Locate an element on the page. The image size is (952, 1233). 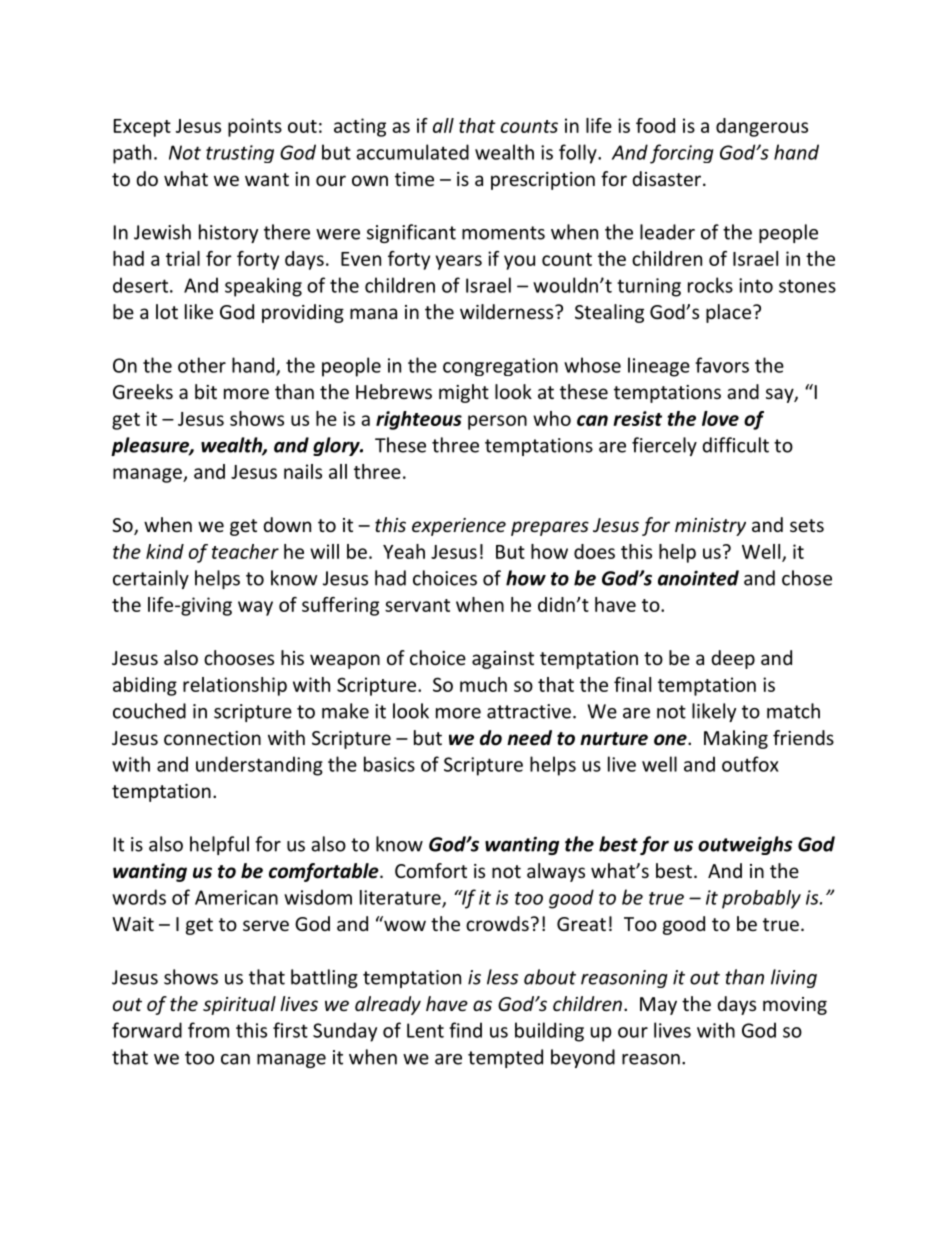
find is located at coordinates (465, 1030).
